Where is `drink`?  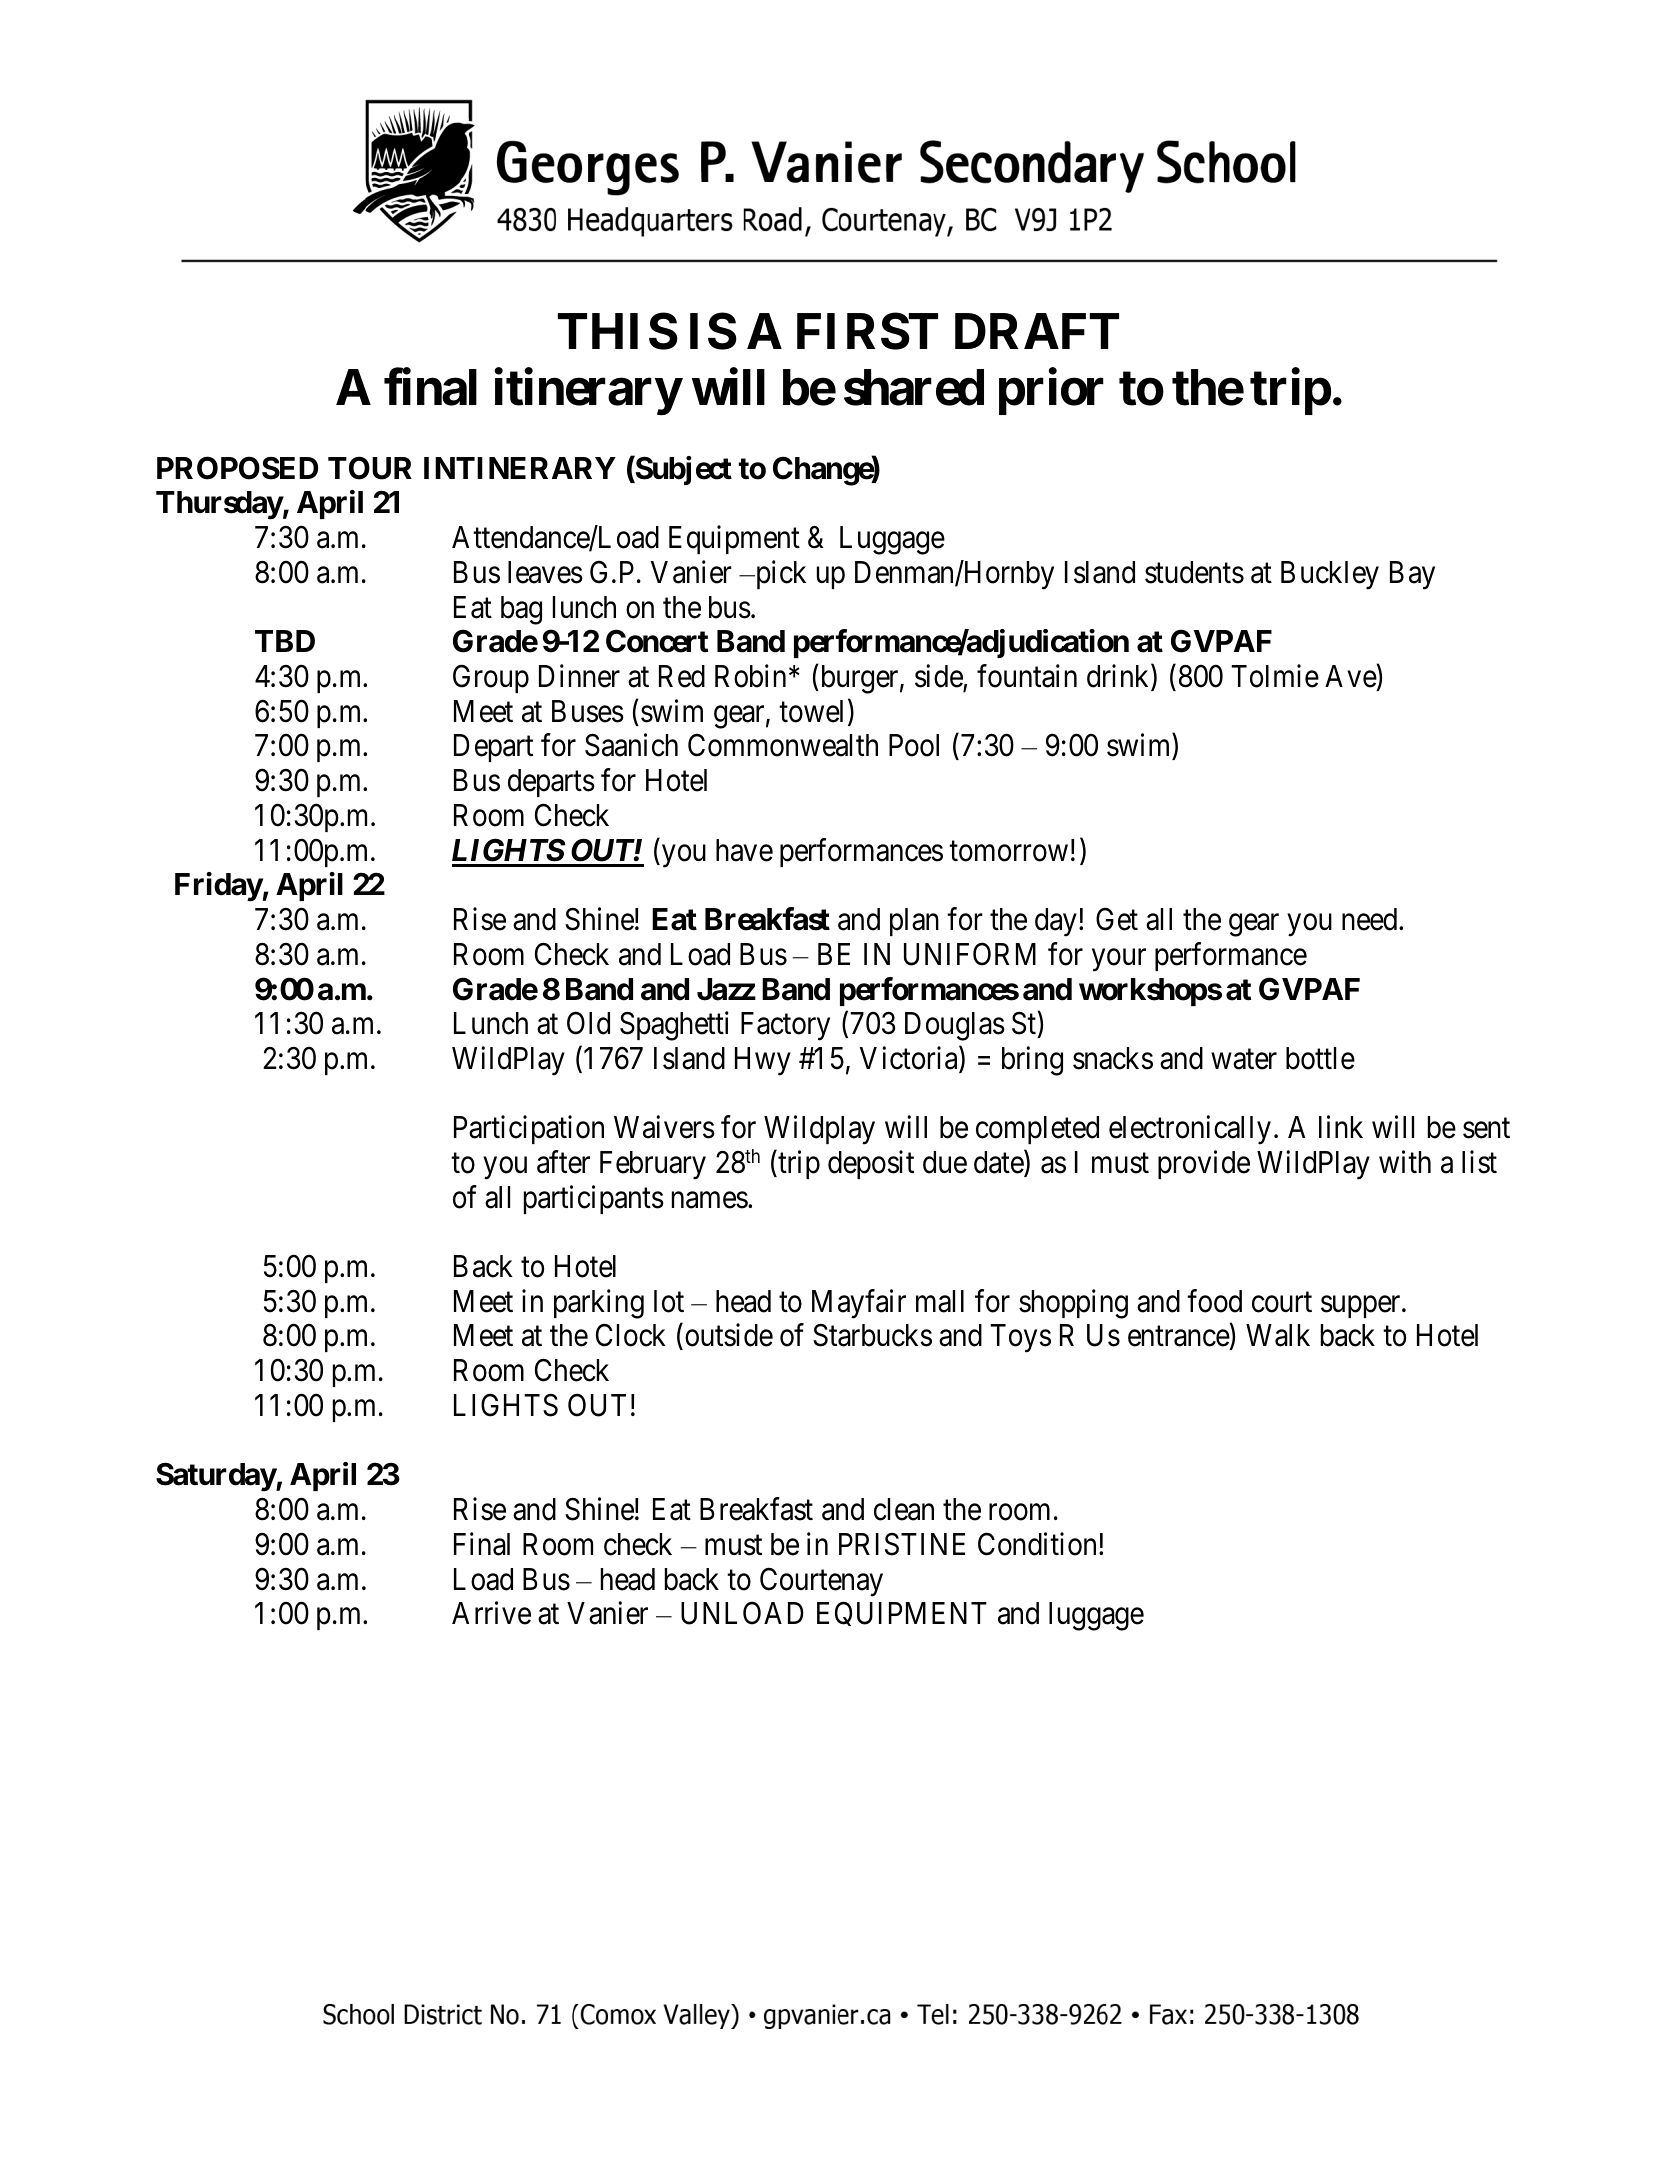
drink is located at coordinates (1119, 677).
